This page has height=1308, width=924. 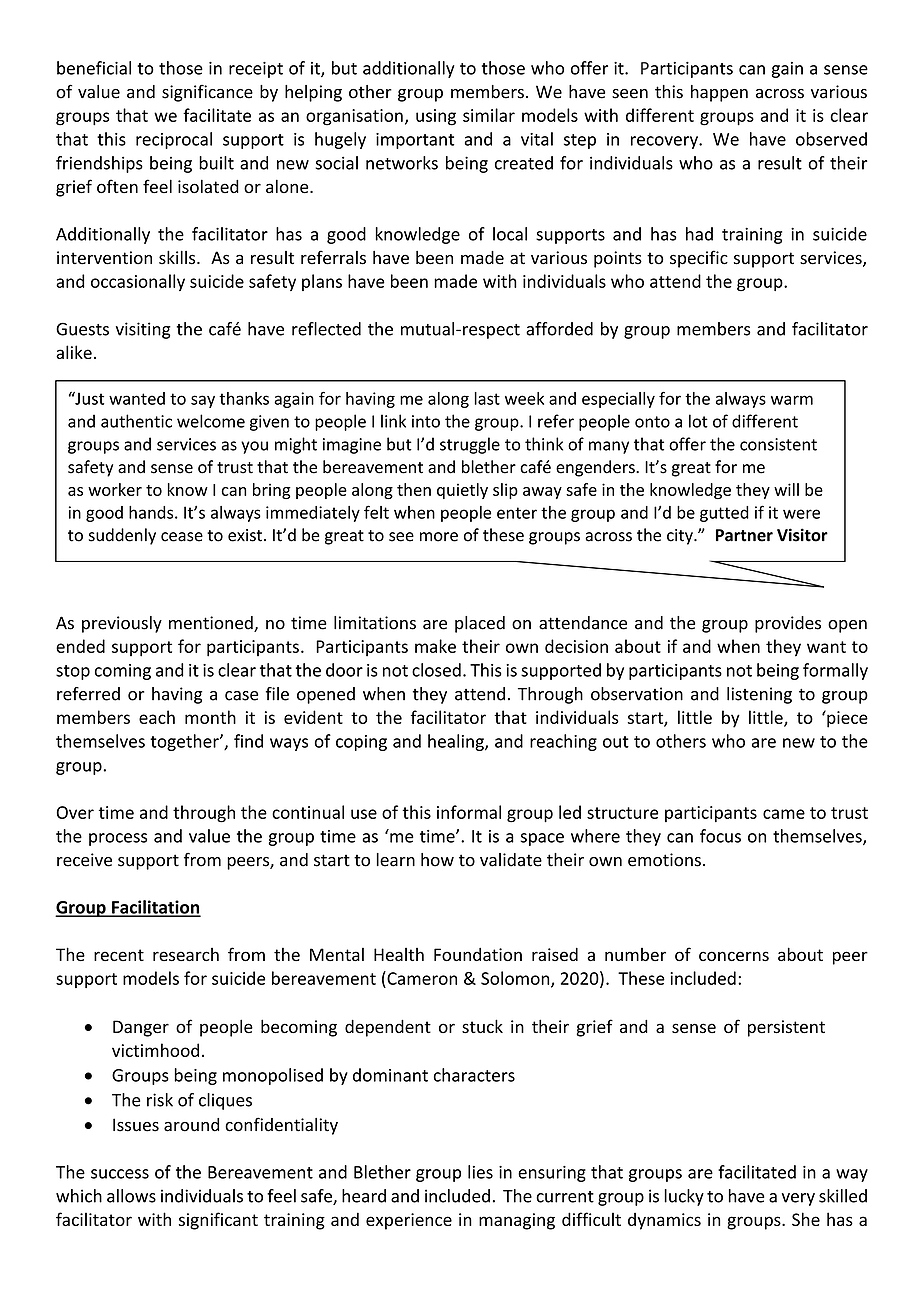 What do you see at coordinates (122, 624) in the page?
I see `previously` at bounding box center [122, 624].
